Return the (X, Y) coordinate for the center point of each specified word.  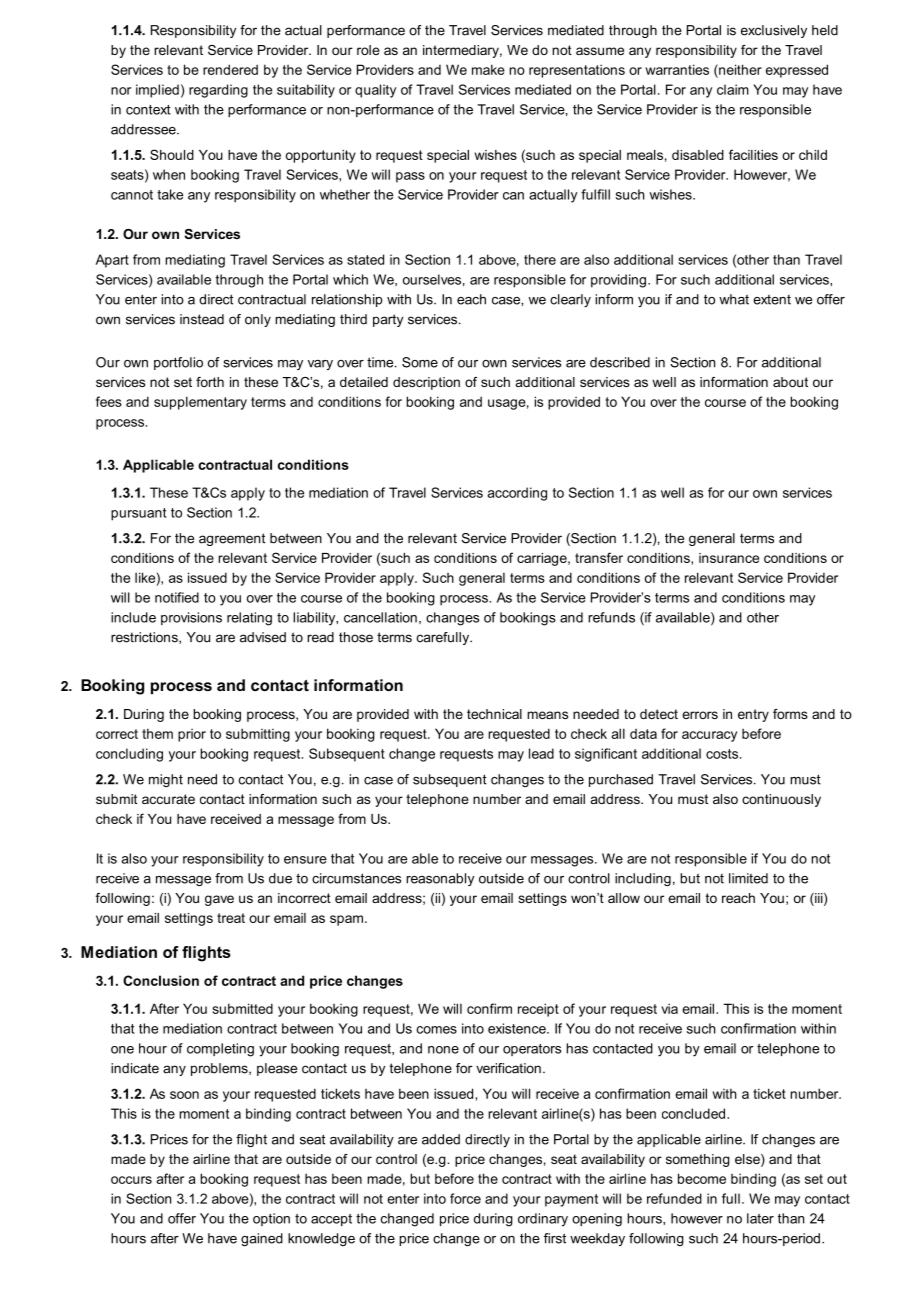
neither (739, 69)
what (734, 299)
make (488, 69)
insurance (729, 558)
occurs (131, 1180)
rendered (230, 69)
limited (748, 878)
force (465, 1198)
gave (219, 900)
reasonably (440, 879)
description (426, 383)
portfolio (178, 363)
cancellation (380, 617)
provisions (191, 618)
